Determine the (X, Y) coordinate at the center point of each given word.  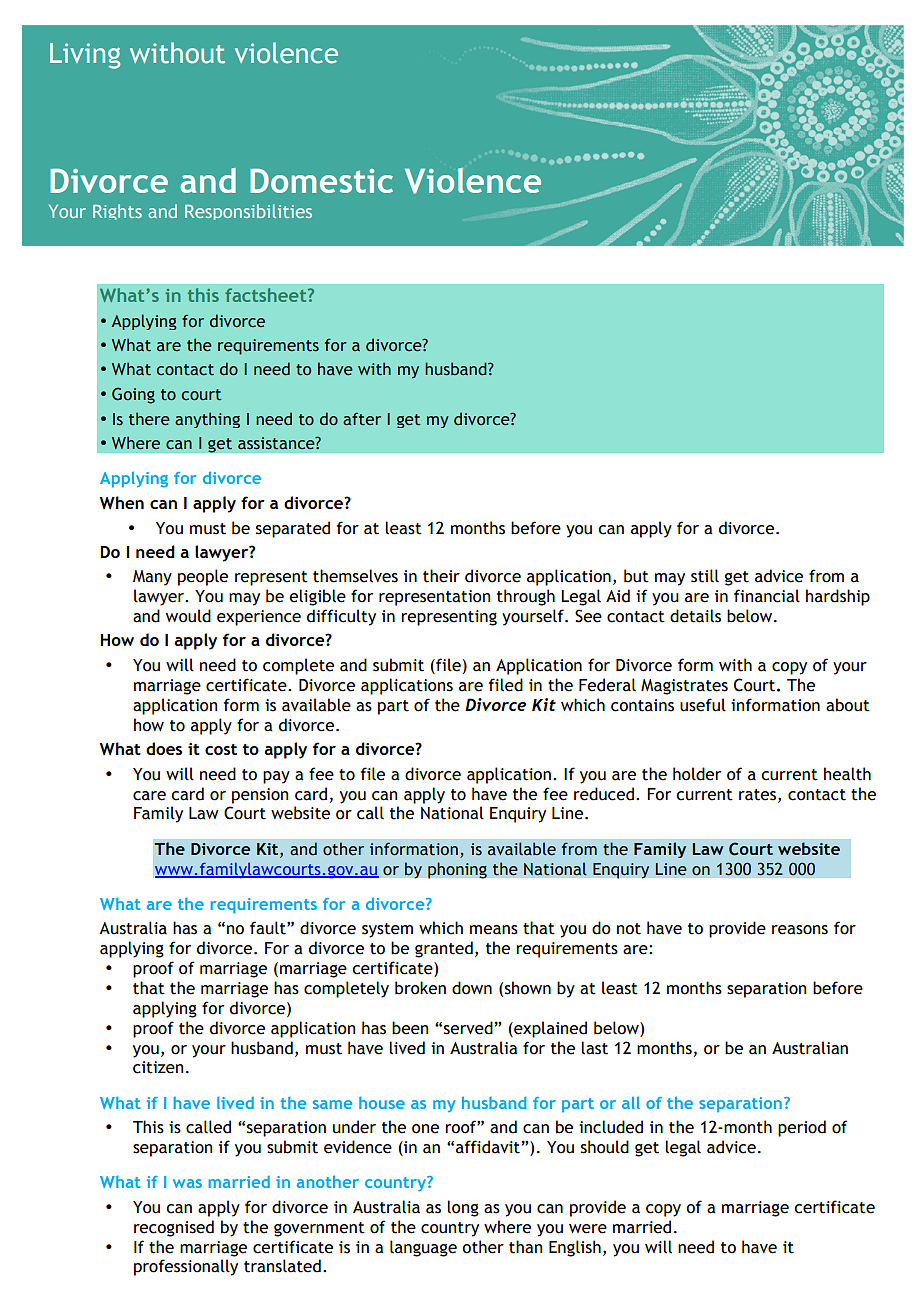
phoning (457, 870)
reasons (800, 930)
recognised (174, 1228)
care (149, 796)
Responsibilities (248, 212)
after (362, 419)
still (705, 576)
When (121, 502)
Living (85, 56)
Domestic (321, 180)
